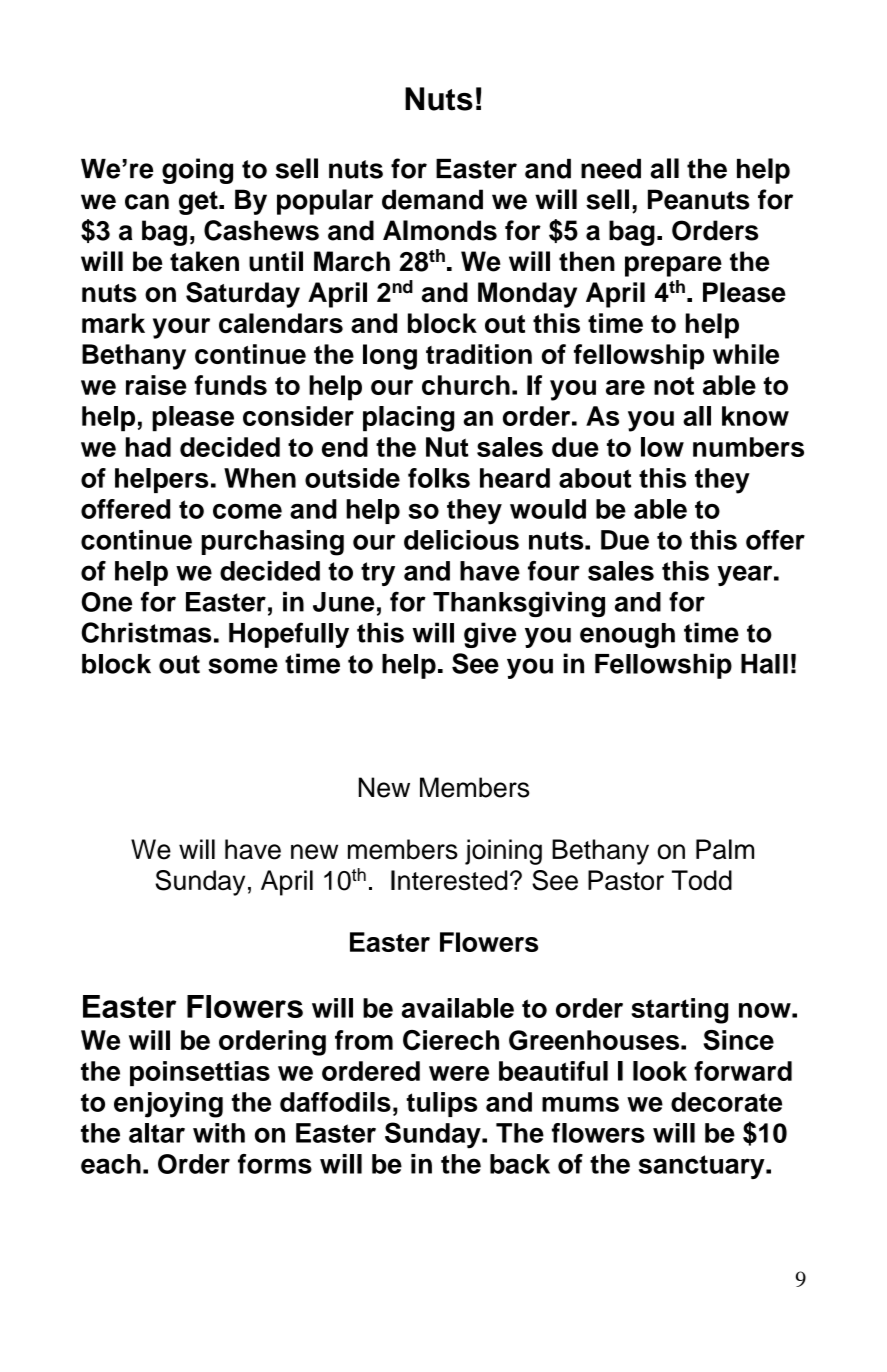  What do you see at coordinates (611, 169) in the page?
I see `need` at bounding box center [611, 169].
